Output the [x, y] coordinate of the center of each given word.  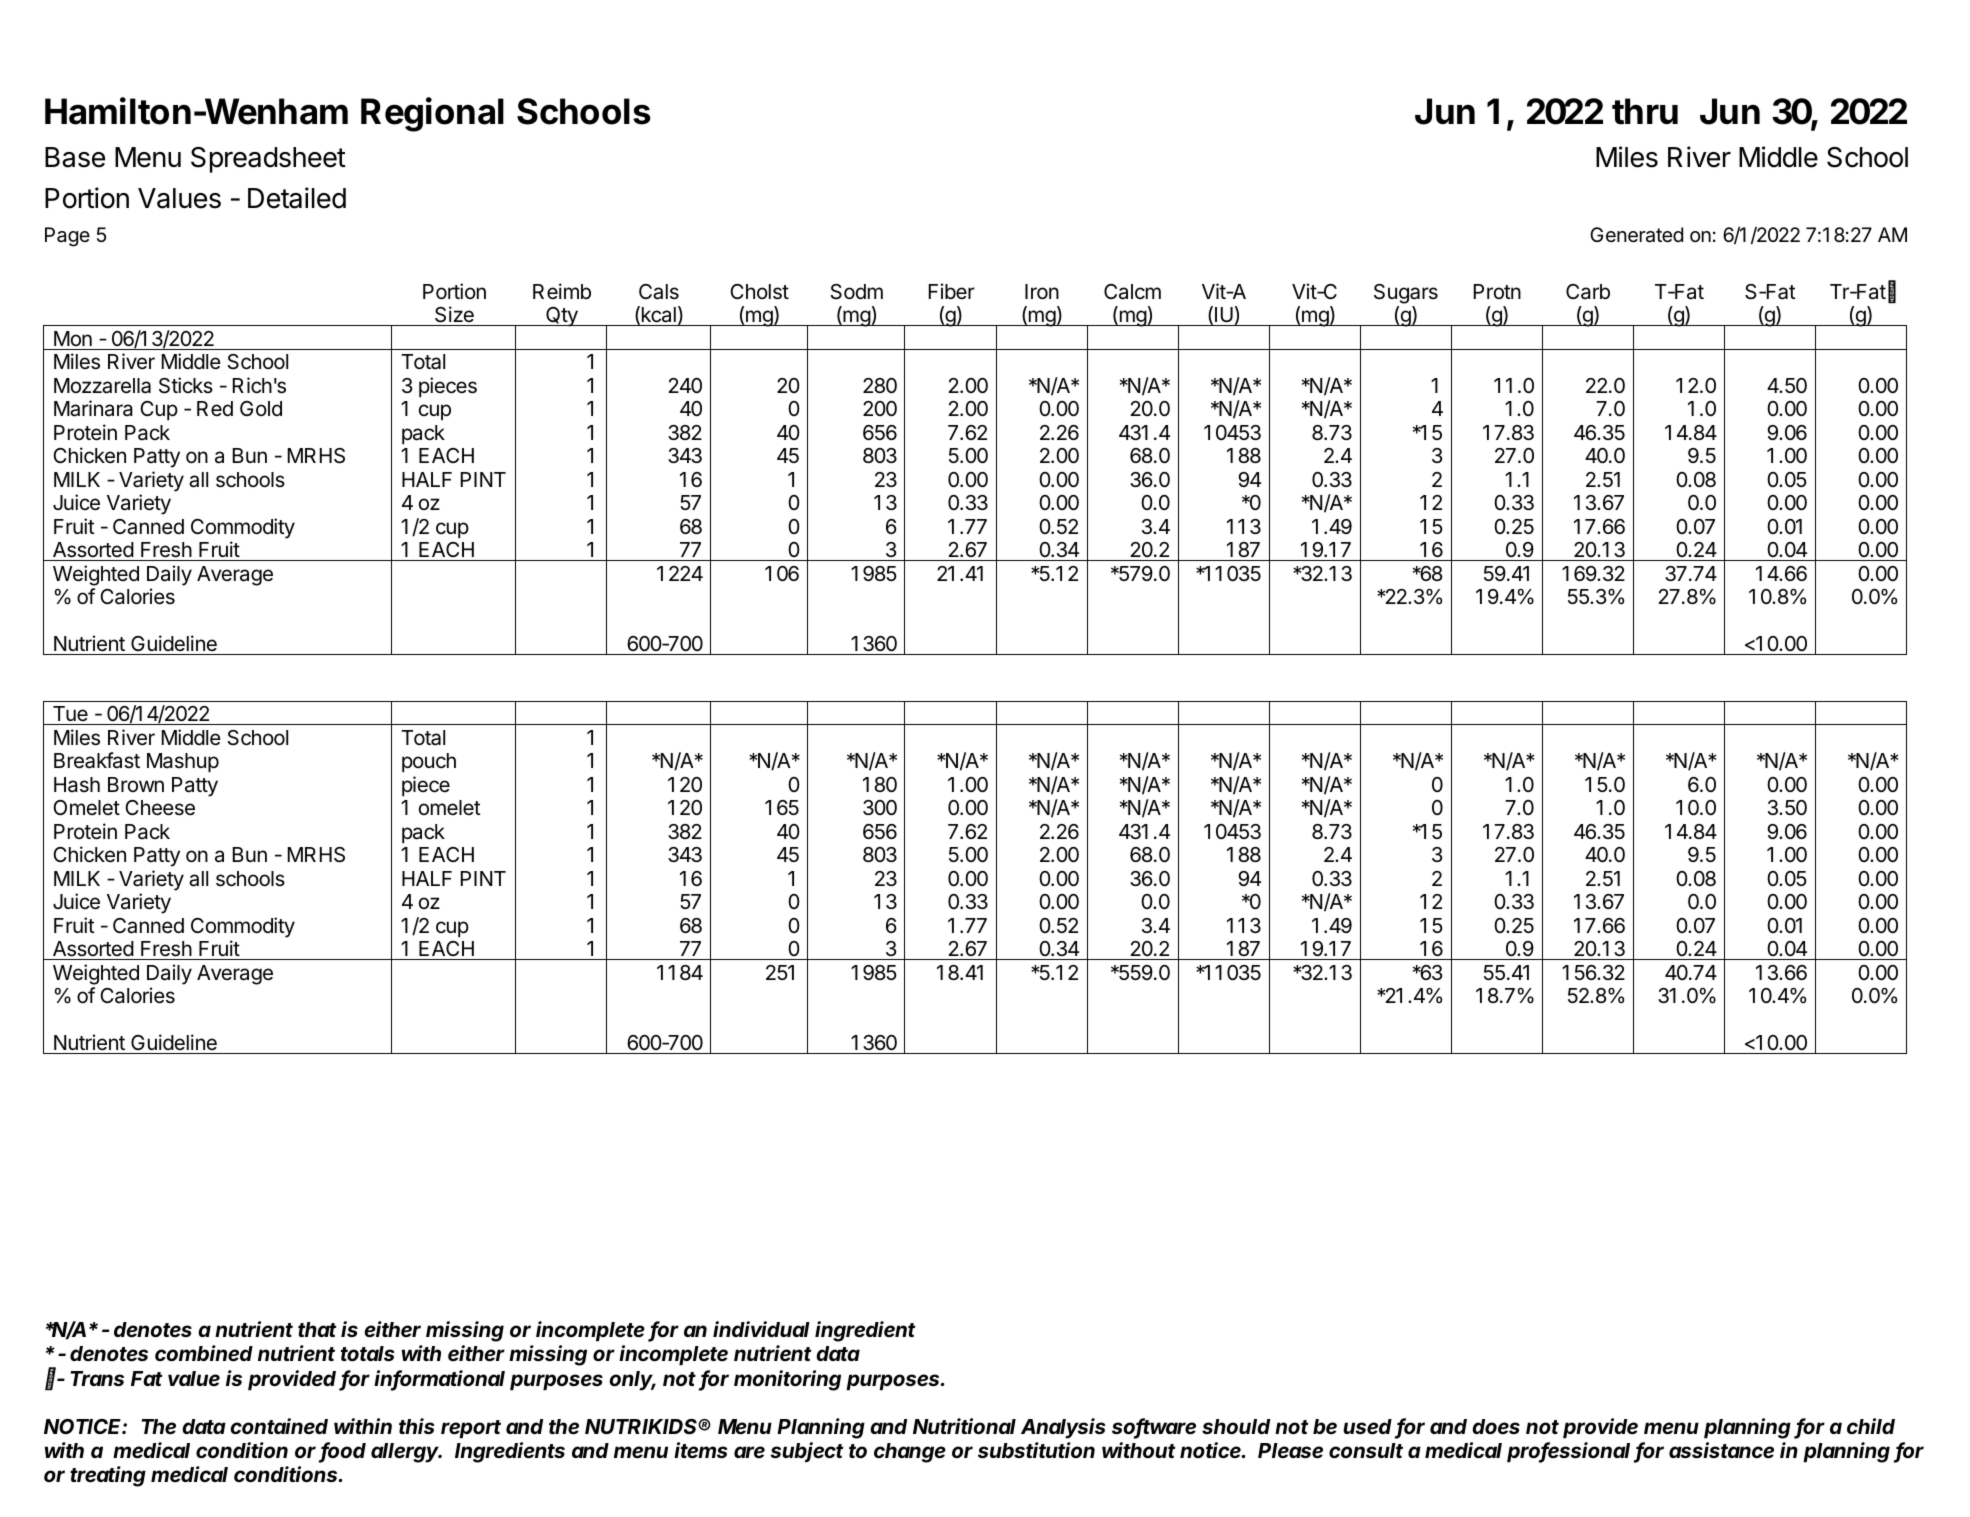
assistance [1721, 1450]
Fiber [952, 291]
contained [279, 1426]
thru [1645, 111]
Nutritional [964, 1426]
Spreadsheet [268, 160]
